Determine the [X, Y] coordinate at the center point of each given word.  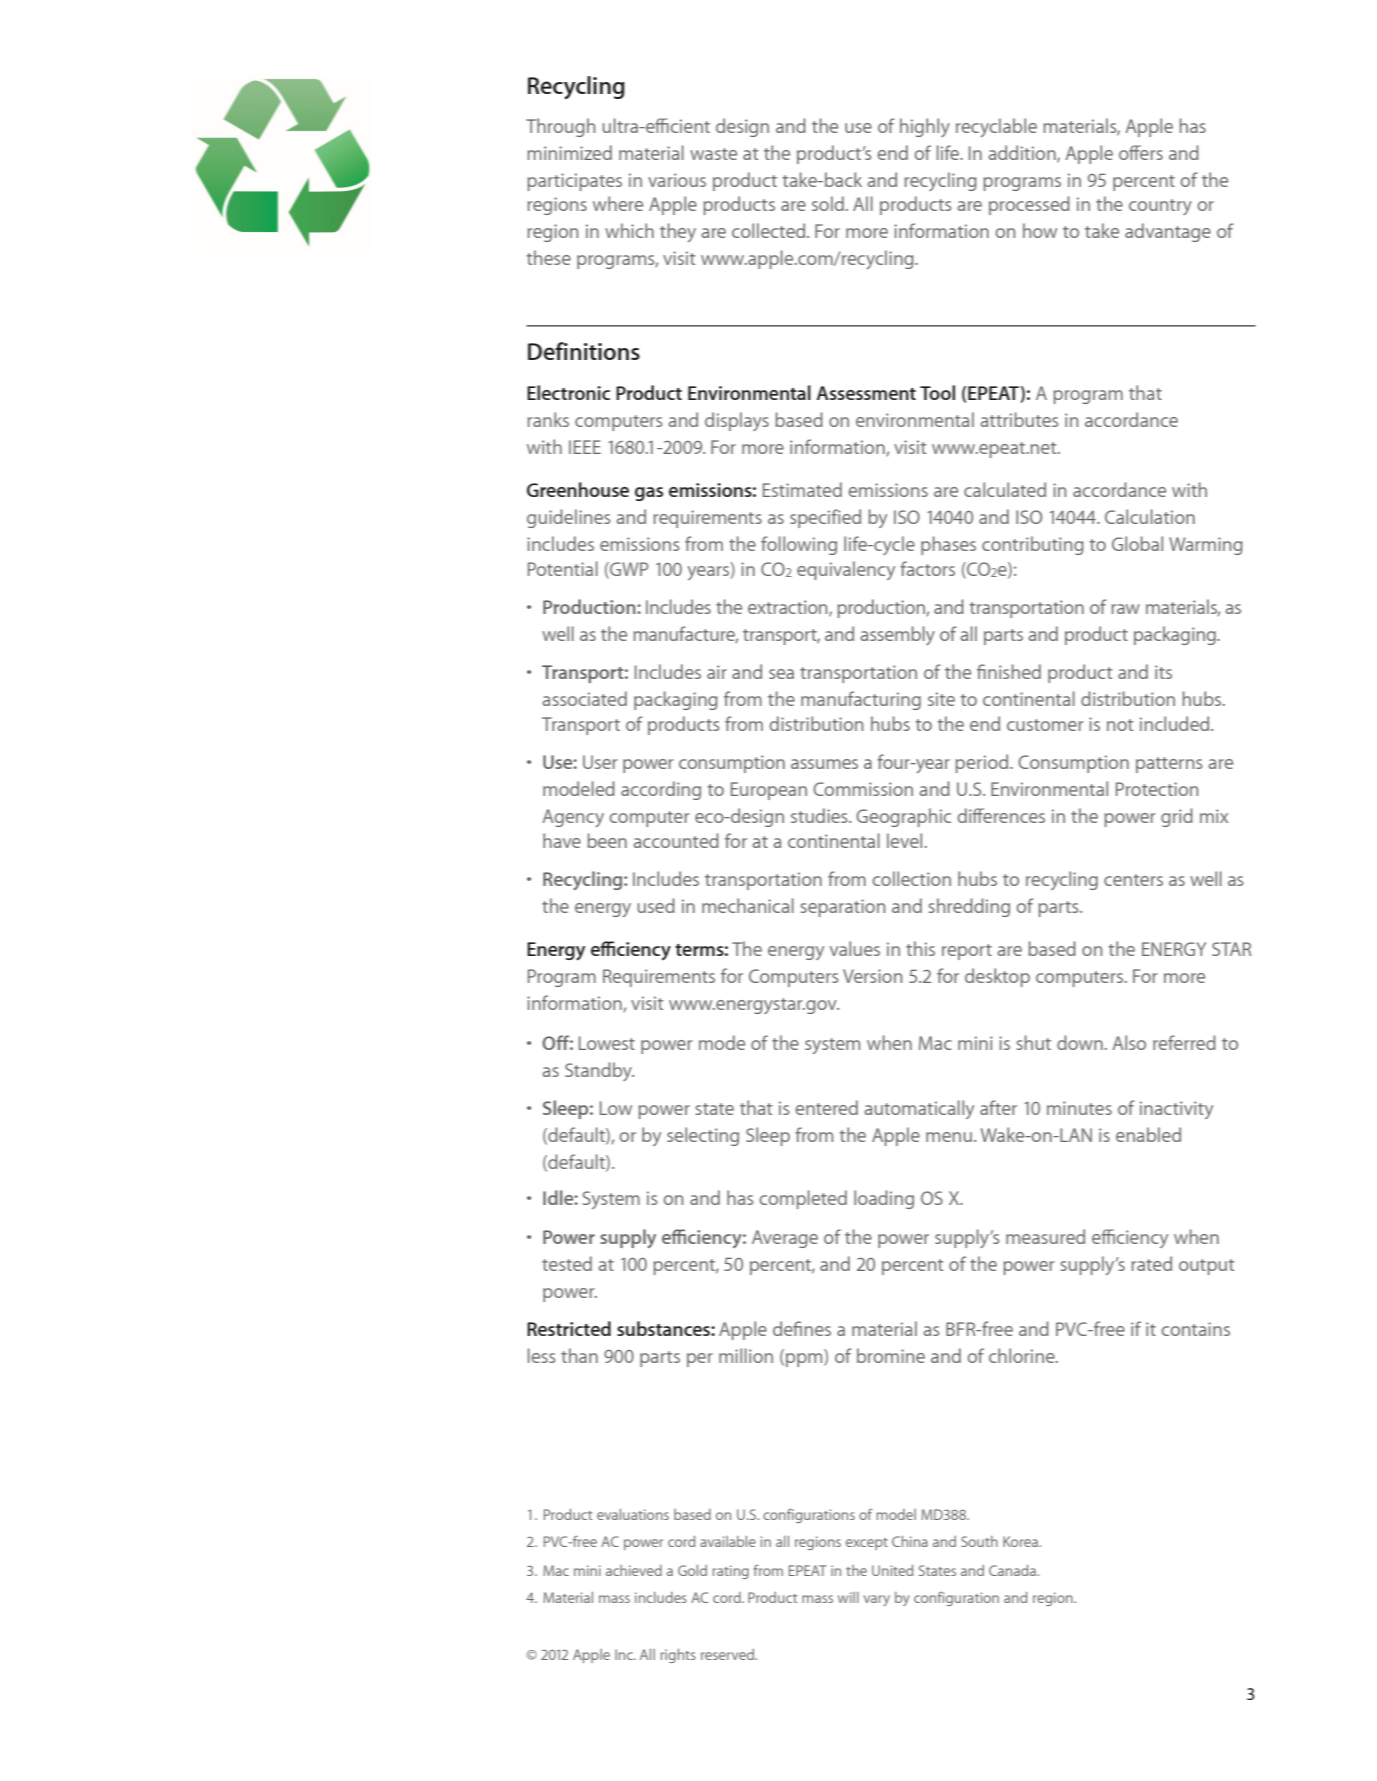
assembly [897, 635]
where [618, 203]
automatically [919, 1109]
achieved [634, 1570]
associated [584, 698]
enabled [1148, 1134]
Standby [599, 1071]
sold [828, 203]
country [1160, 207]
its [1163, 672]
